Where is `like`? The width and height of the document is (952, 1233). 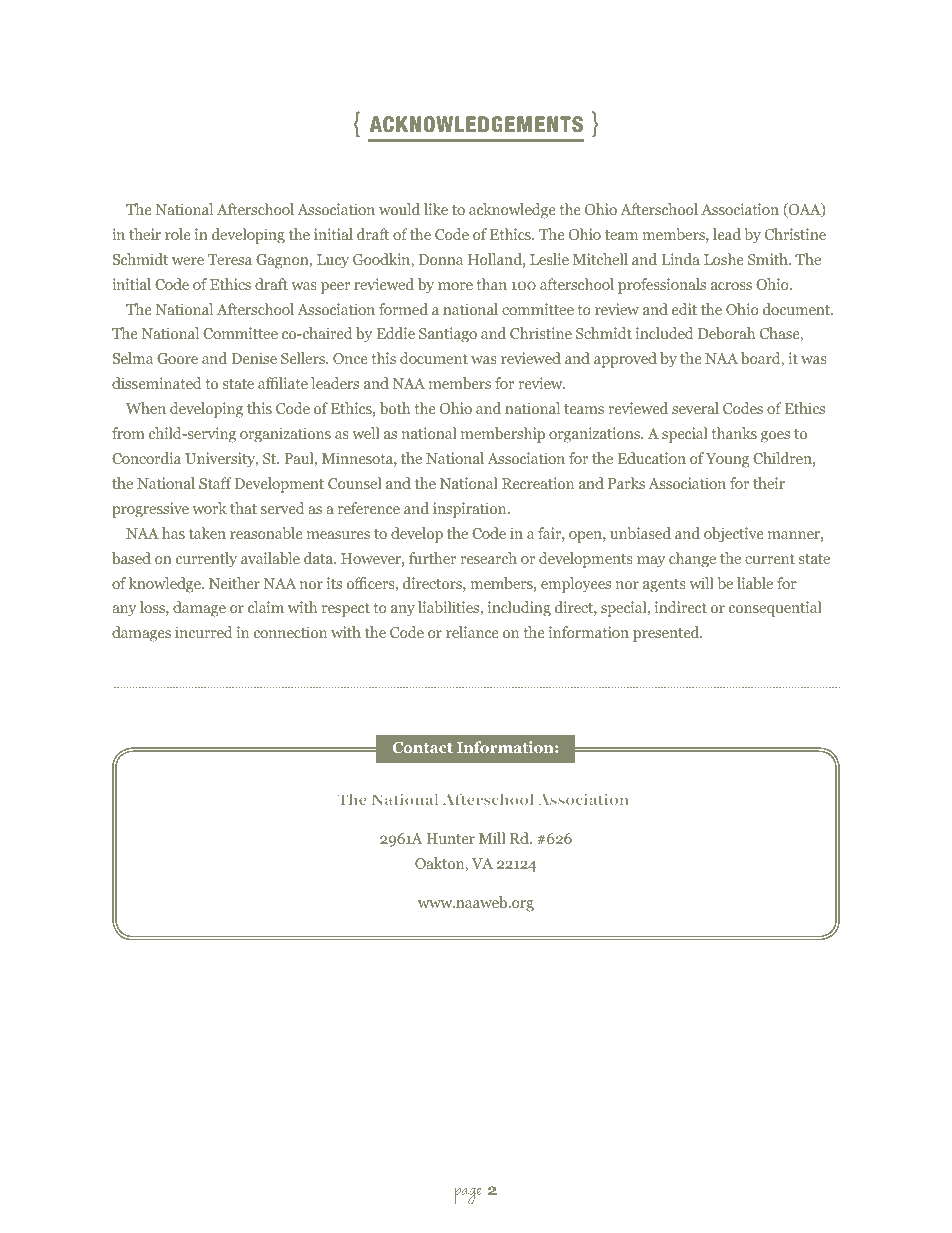 like is located at coordinates (436, 209).
